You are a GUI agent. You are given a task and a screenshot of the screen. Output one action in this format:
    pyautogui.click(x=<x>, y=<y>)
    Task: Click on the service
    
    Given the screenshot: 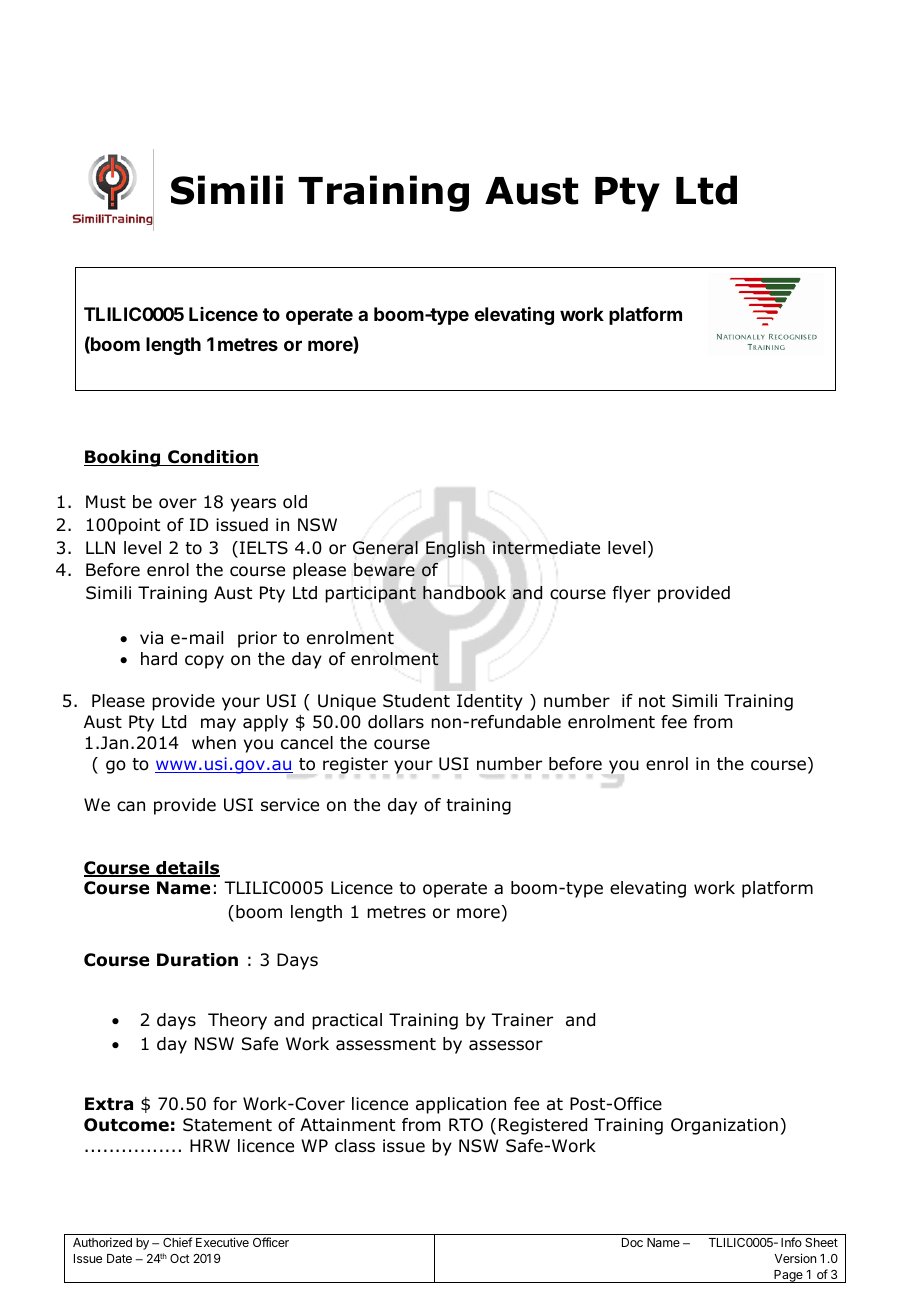 What is the action you would take?
    pyautogui.click(x=290, y=805)
